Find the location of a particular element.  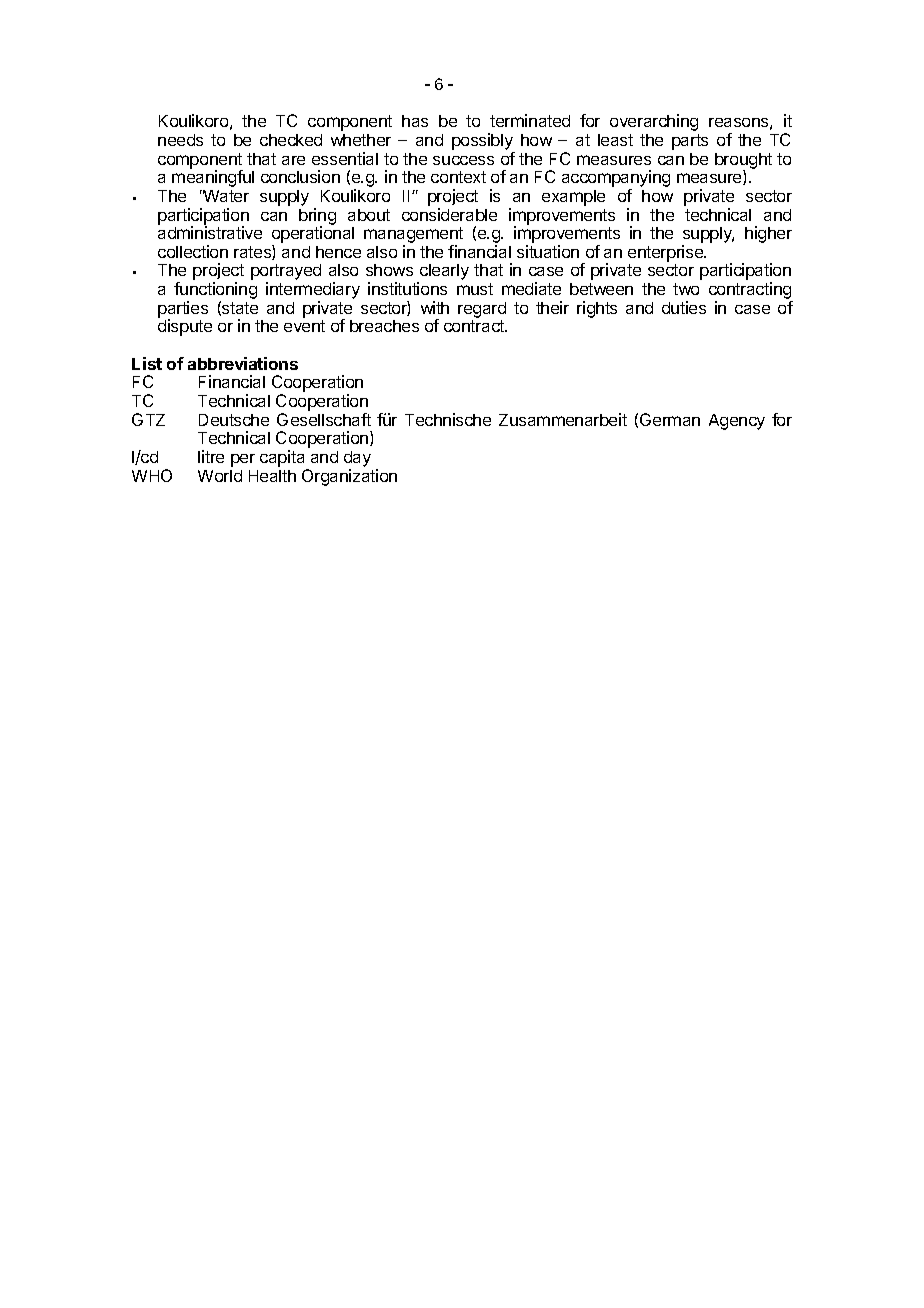

functioning is located at coordinates (215, 292).
